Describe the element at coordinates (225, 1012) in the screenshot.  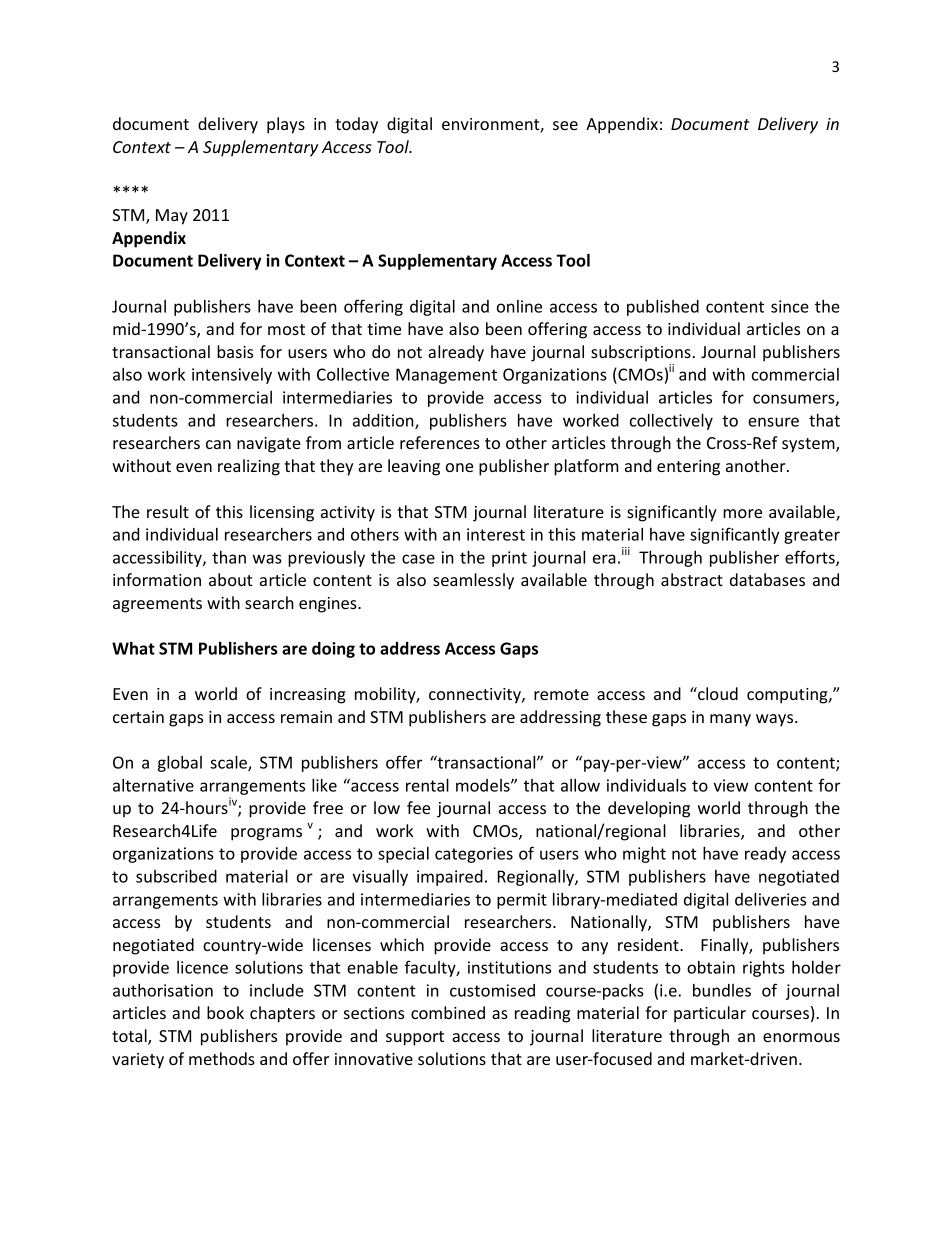
I see `book` at that location.
